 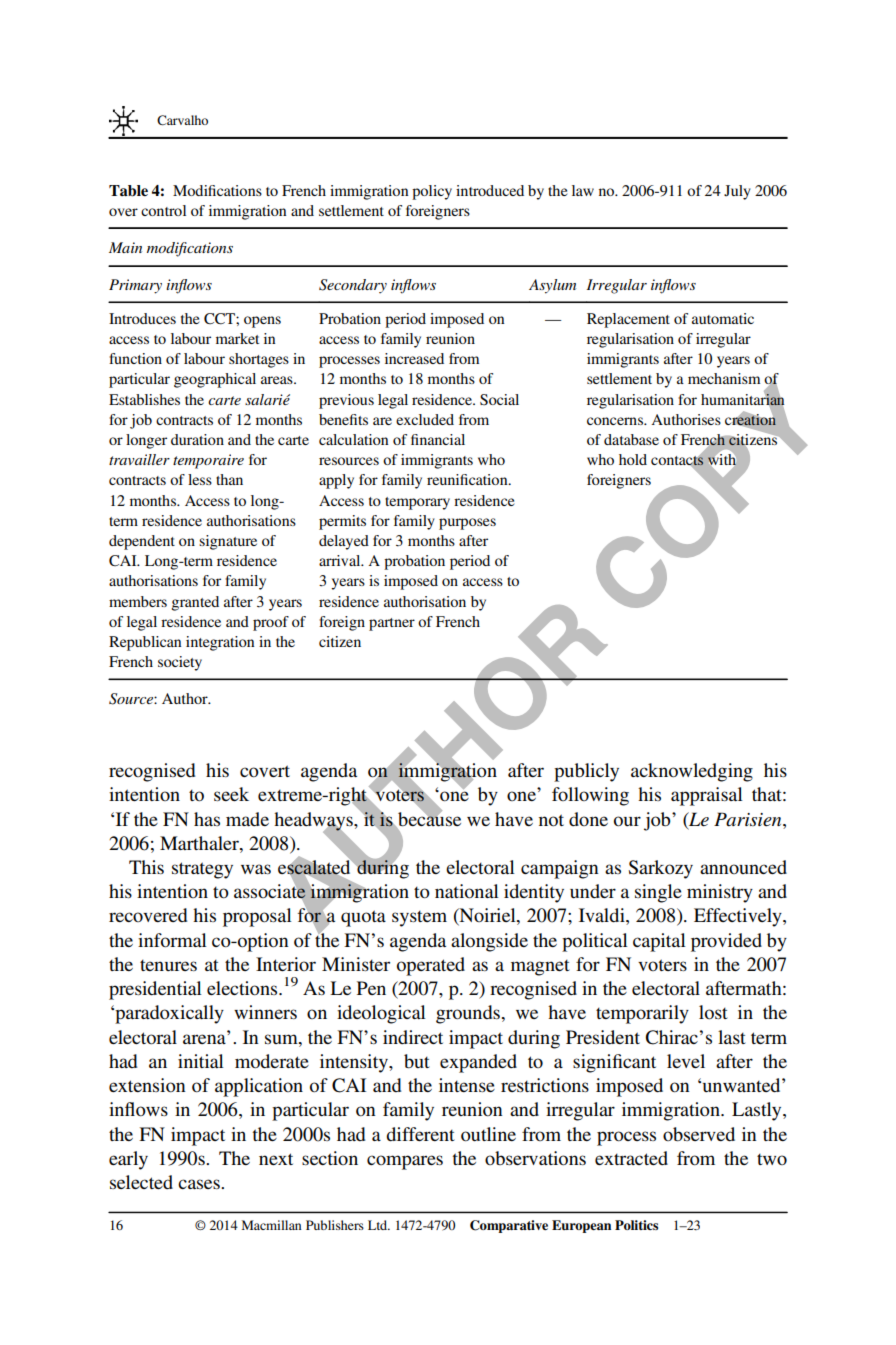 What do you see at coordinates (737, 192) in the screenshot?
I see `July` at bounding box center [737, 192].
